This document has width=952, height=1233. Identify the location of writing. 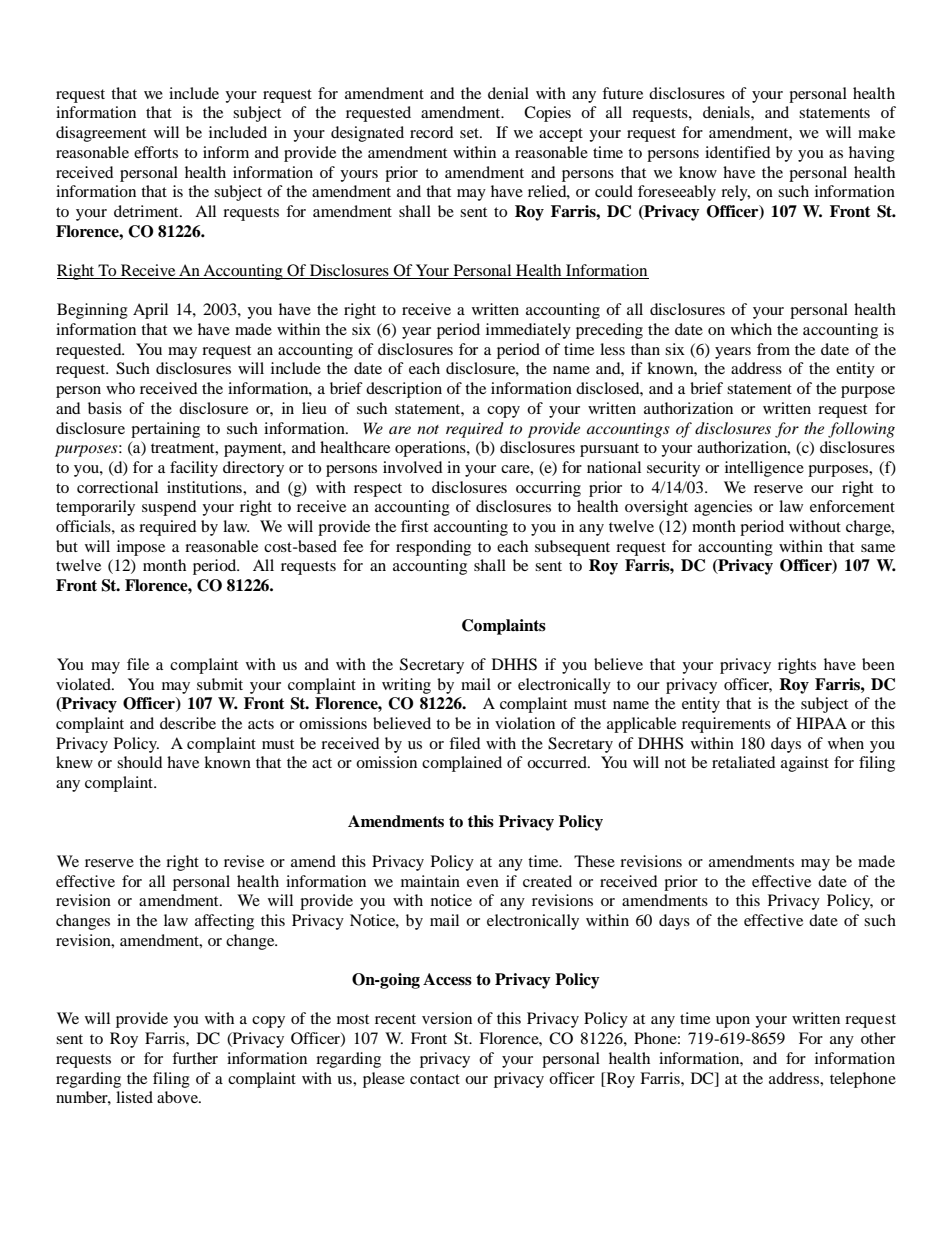
(406, 686).
